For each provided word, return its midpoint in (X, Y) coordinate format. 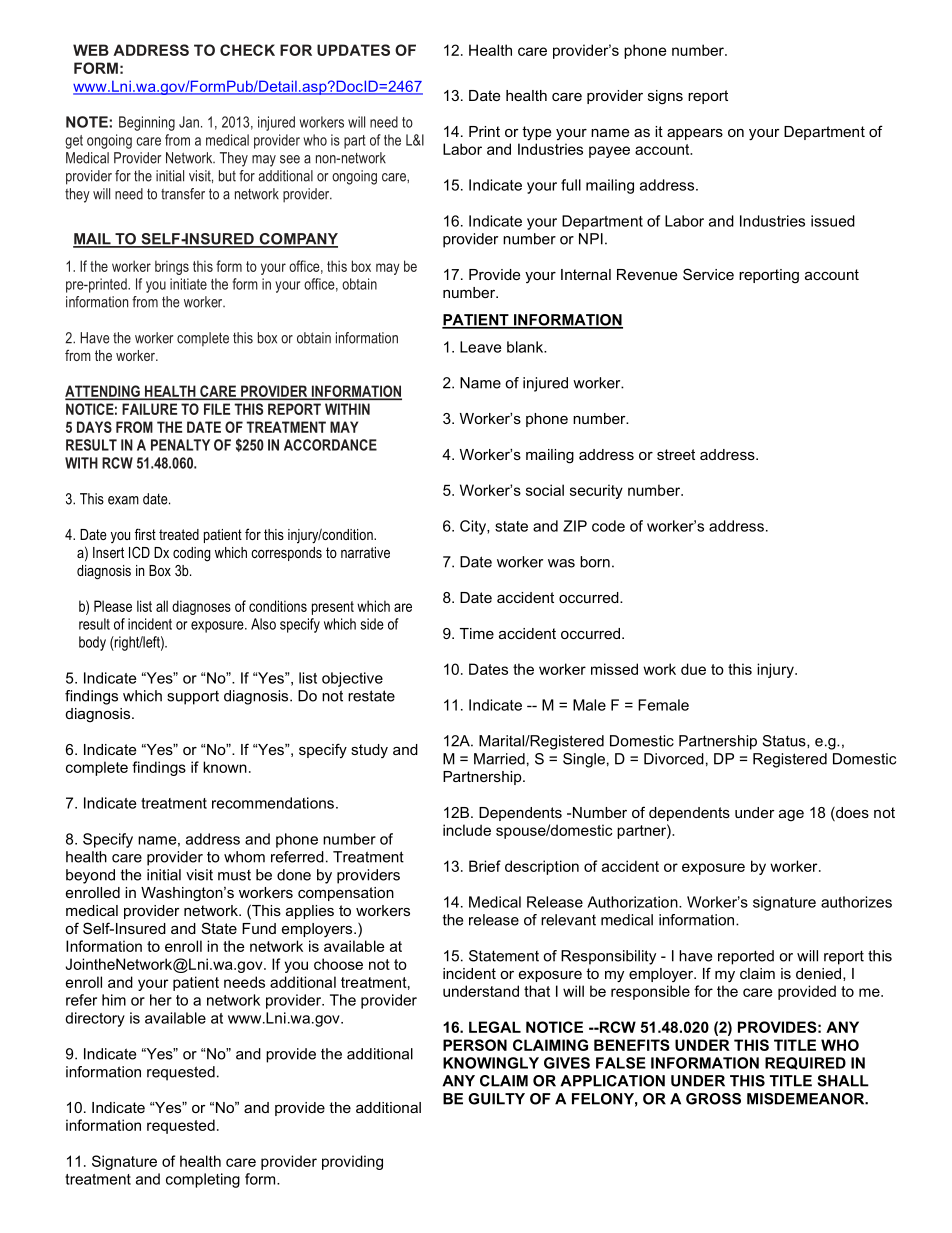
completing (203, 1180)
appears (695, 134)
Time (477, 633)
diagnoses (201, 607)
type (536, 133)
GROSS (713, 1099)
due (693, 669)
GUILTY (496, 1099)
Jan (189, 122)
